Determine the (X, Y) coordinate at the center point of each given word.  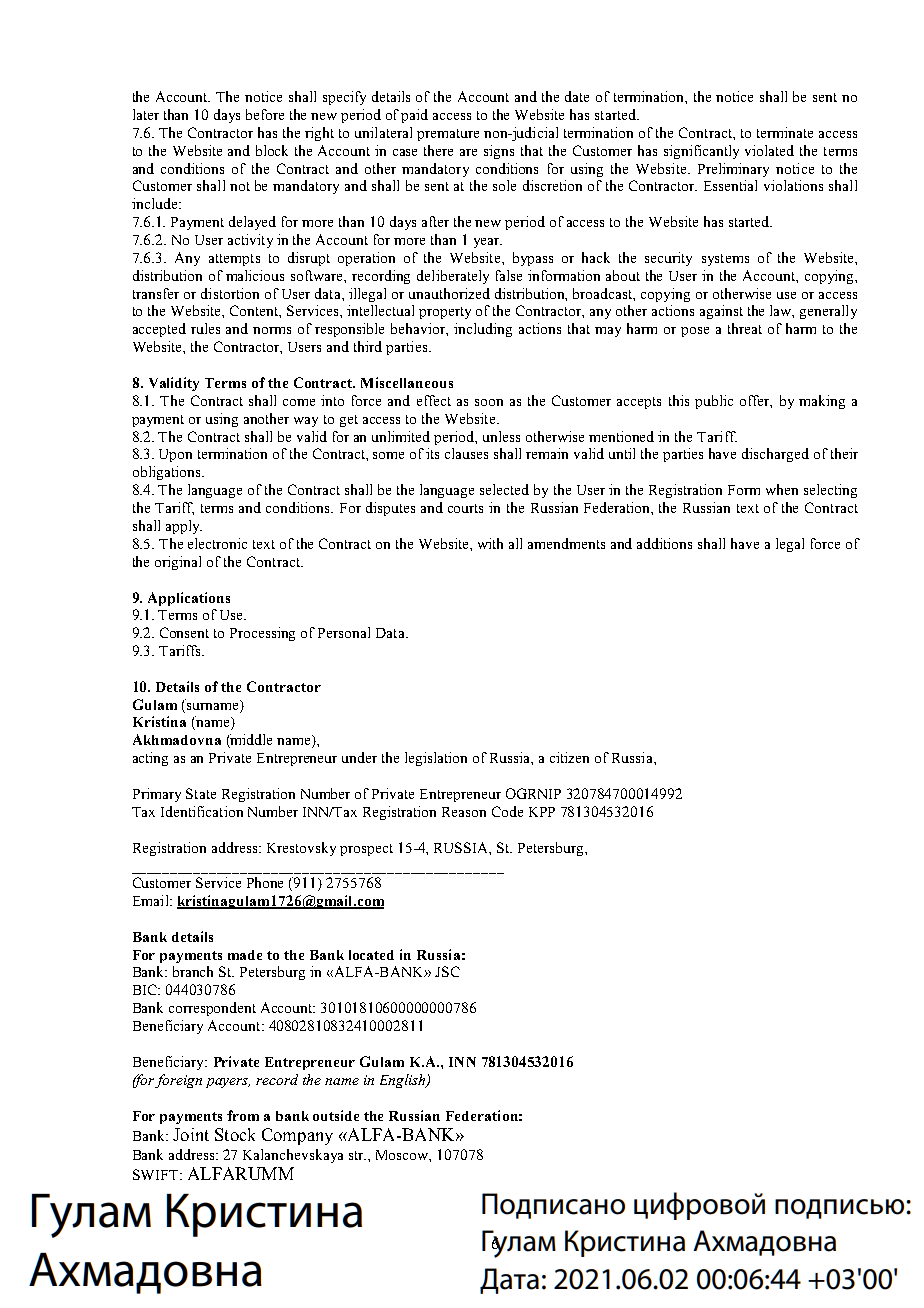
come (299, 402)
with (490, 543)
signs (499, 152)
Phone (265, 882)
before (265, 114)
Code (507, 811)
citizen (569, 757)
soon (489, 402)
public (714, 402)
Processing (262, 634)
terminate (785, 132)
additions (664, 543)
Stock (235, 1134)
